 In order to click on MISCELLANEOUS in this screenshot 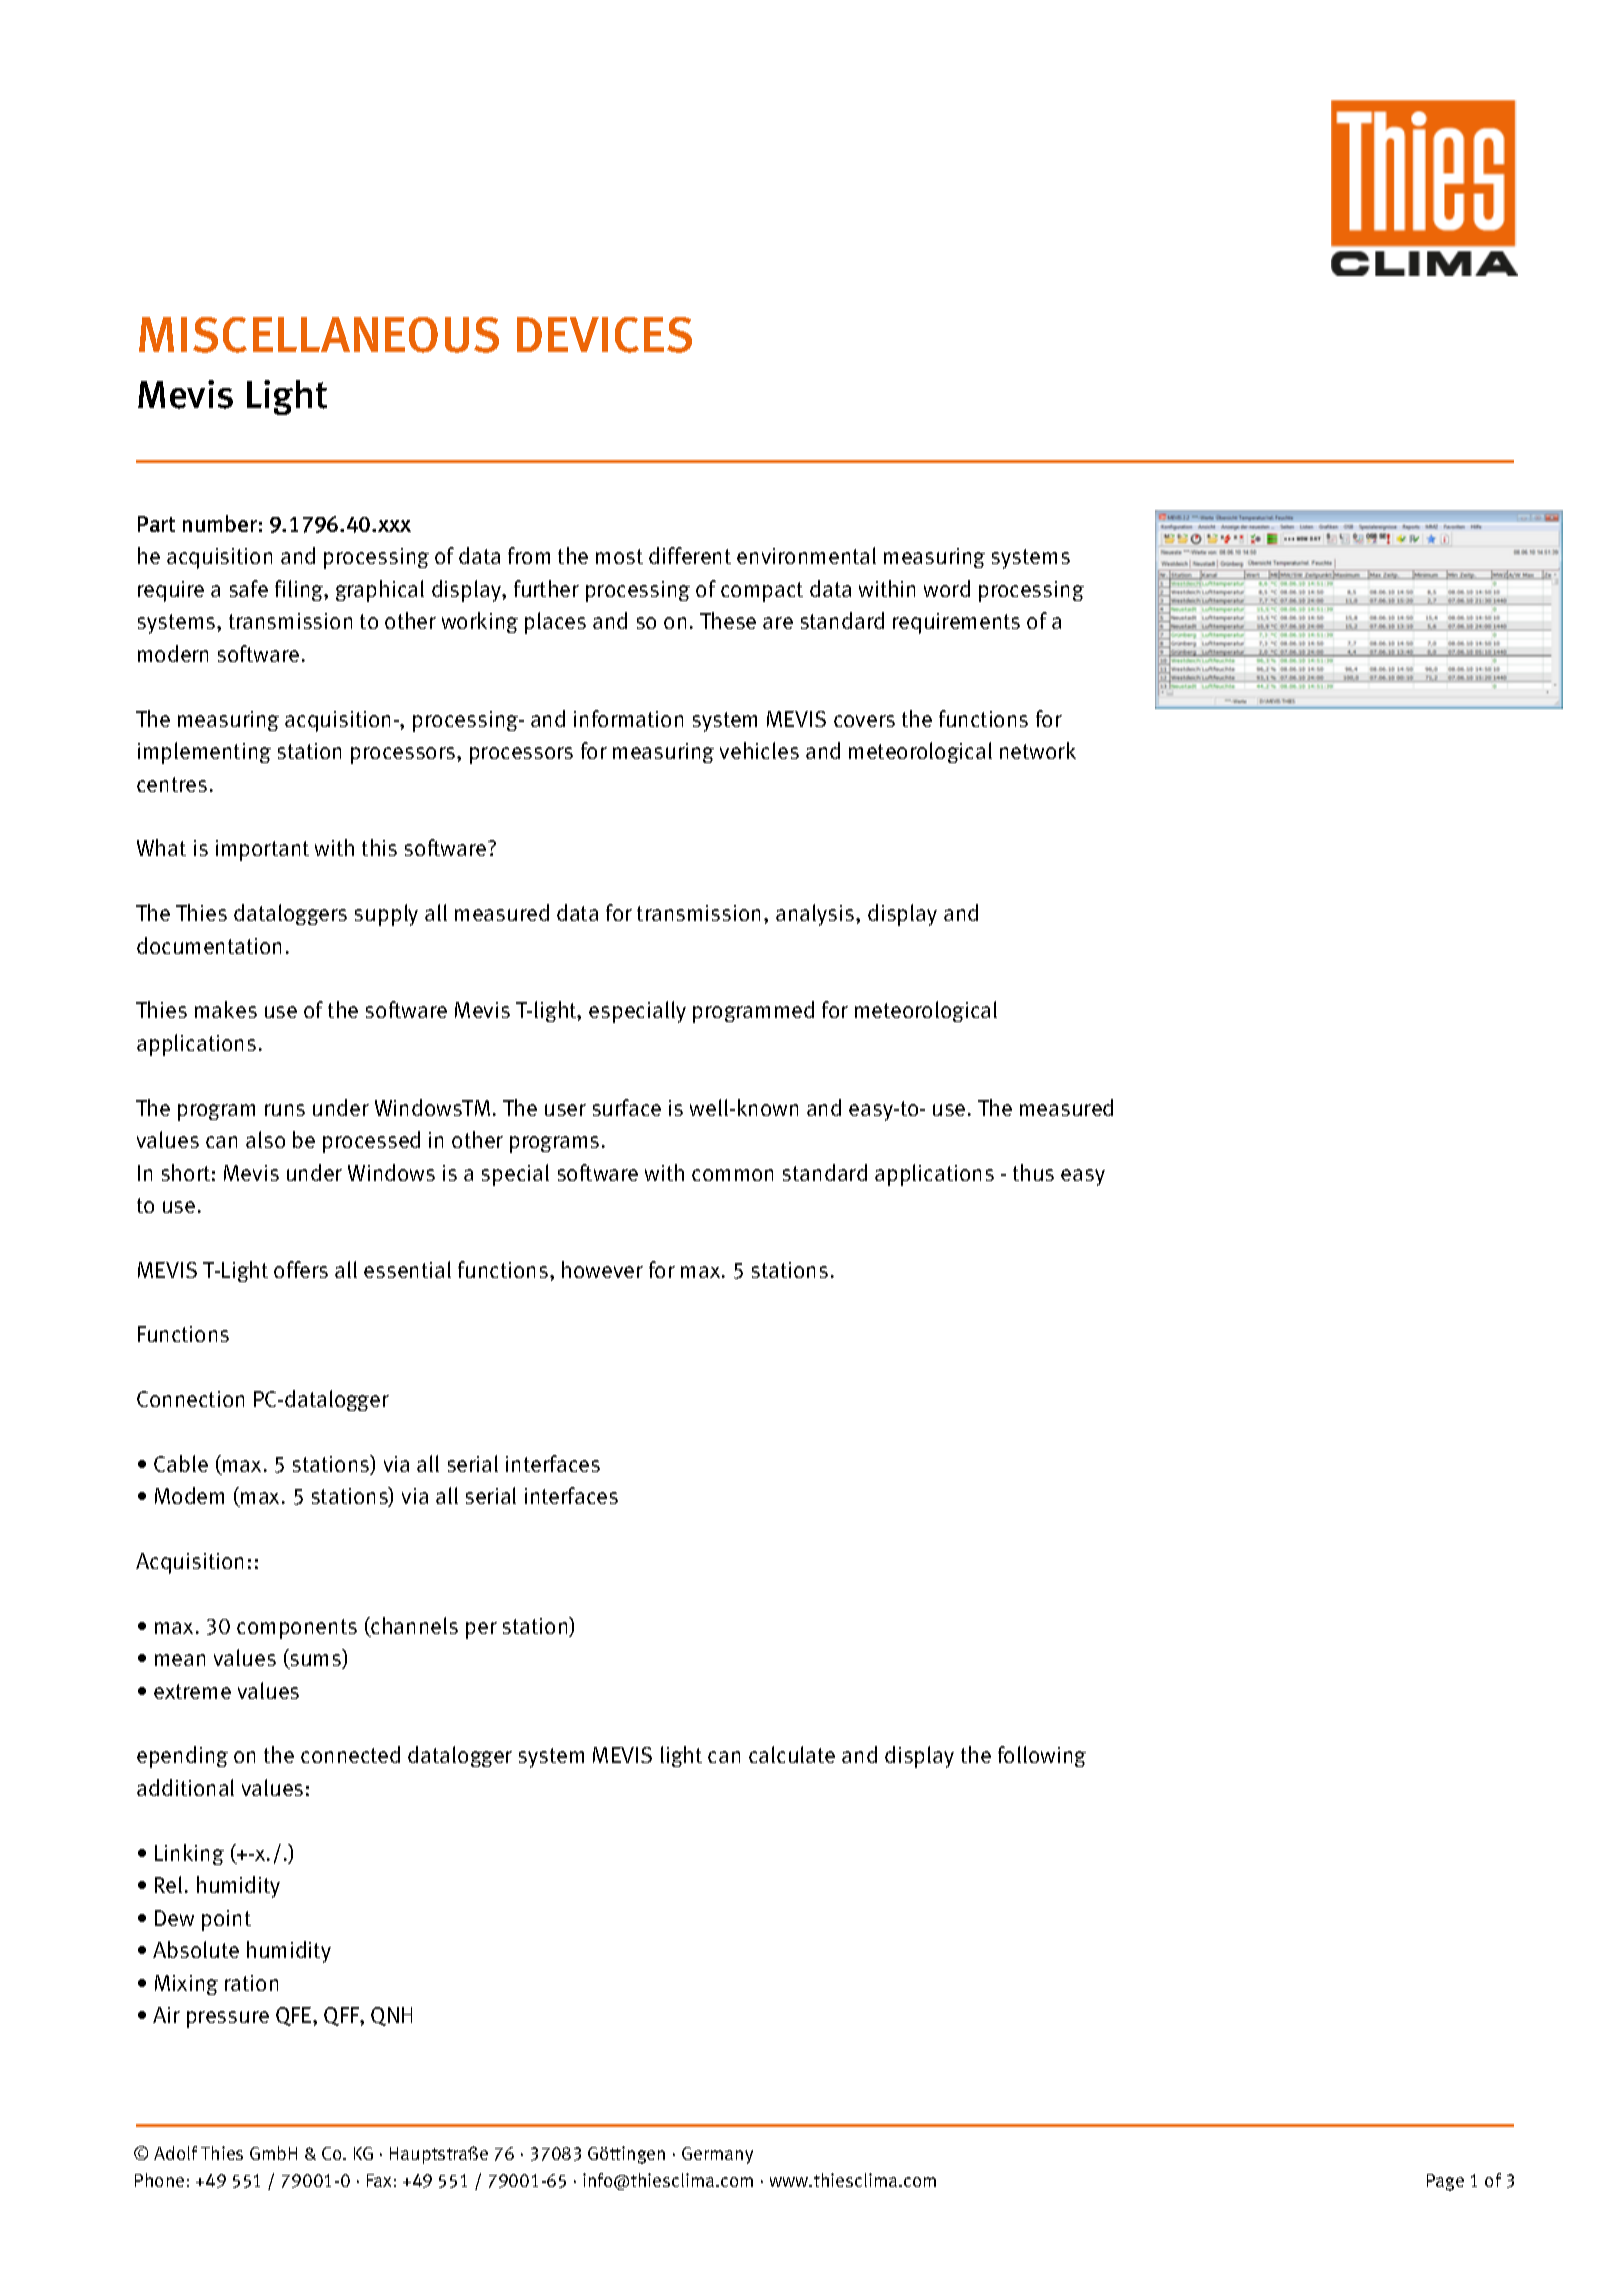, I will do `click(319, 335)`.
